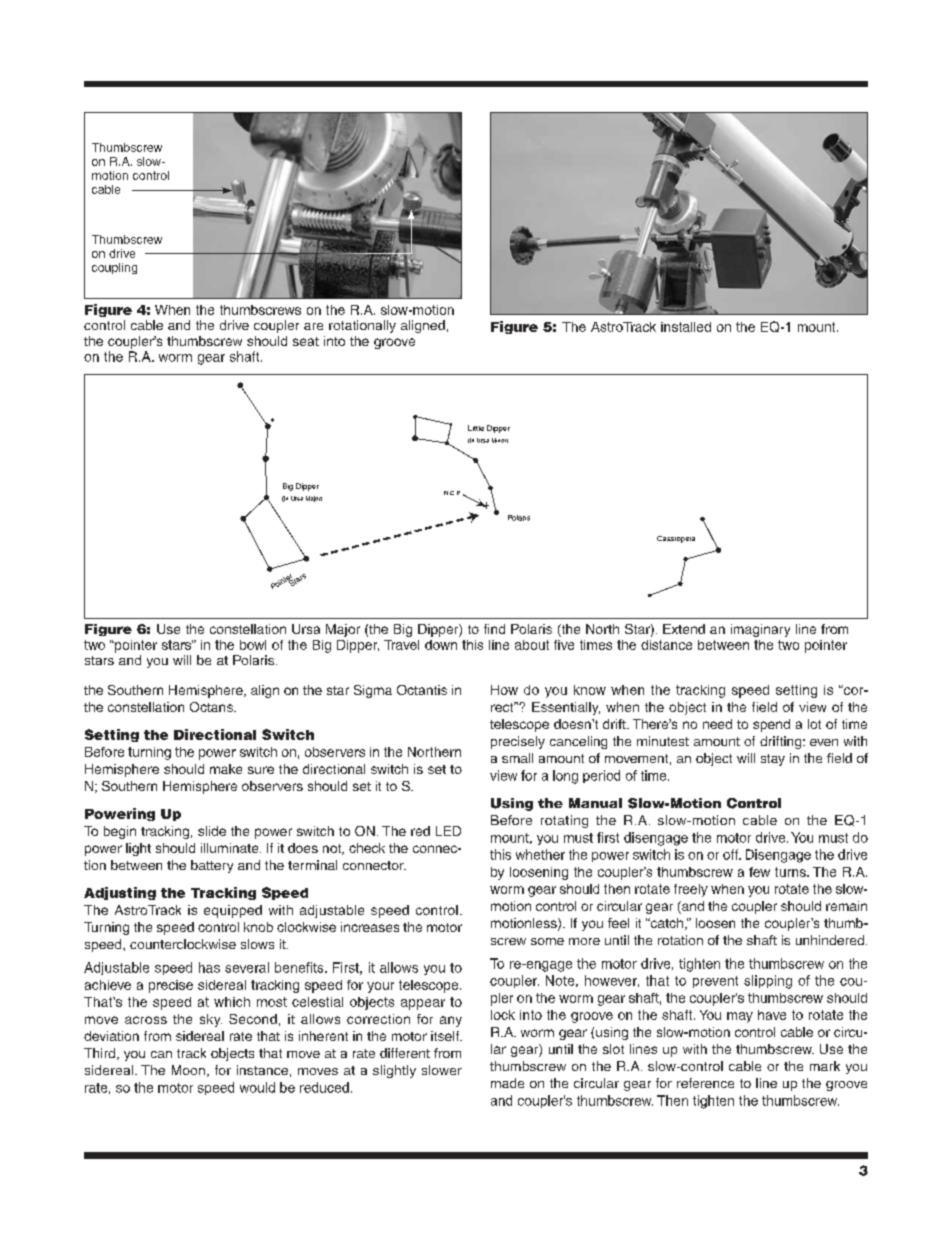 This page has width=952, height=1233. What do you see at coordinates (313, 326) in the page?
I see `are` at bounding box center [313, 326].
